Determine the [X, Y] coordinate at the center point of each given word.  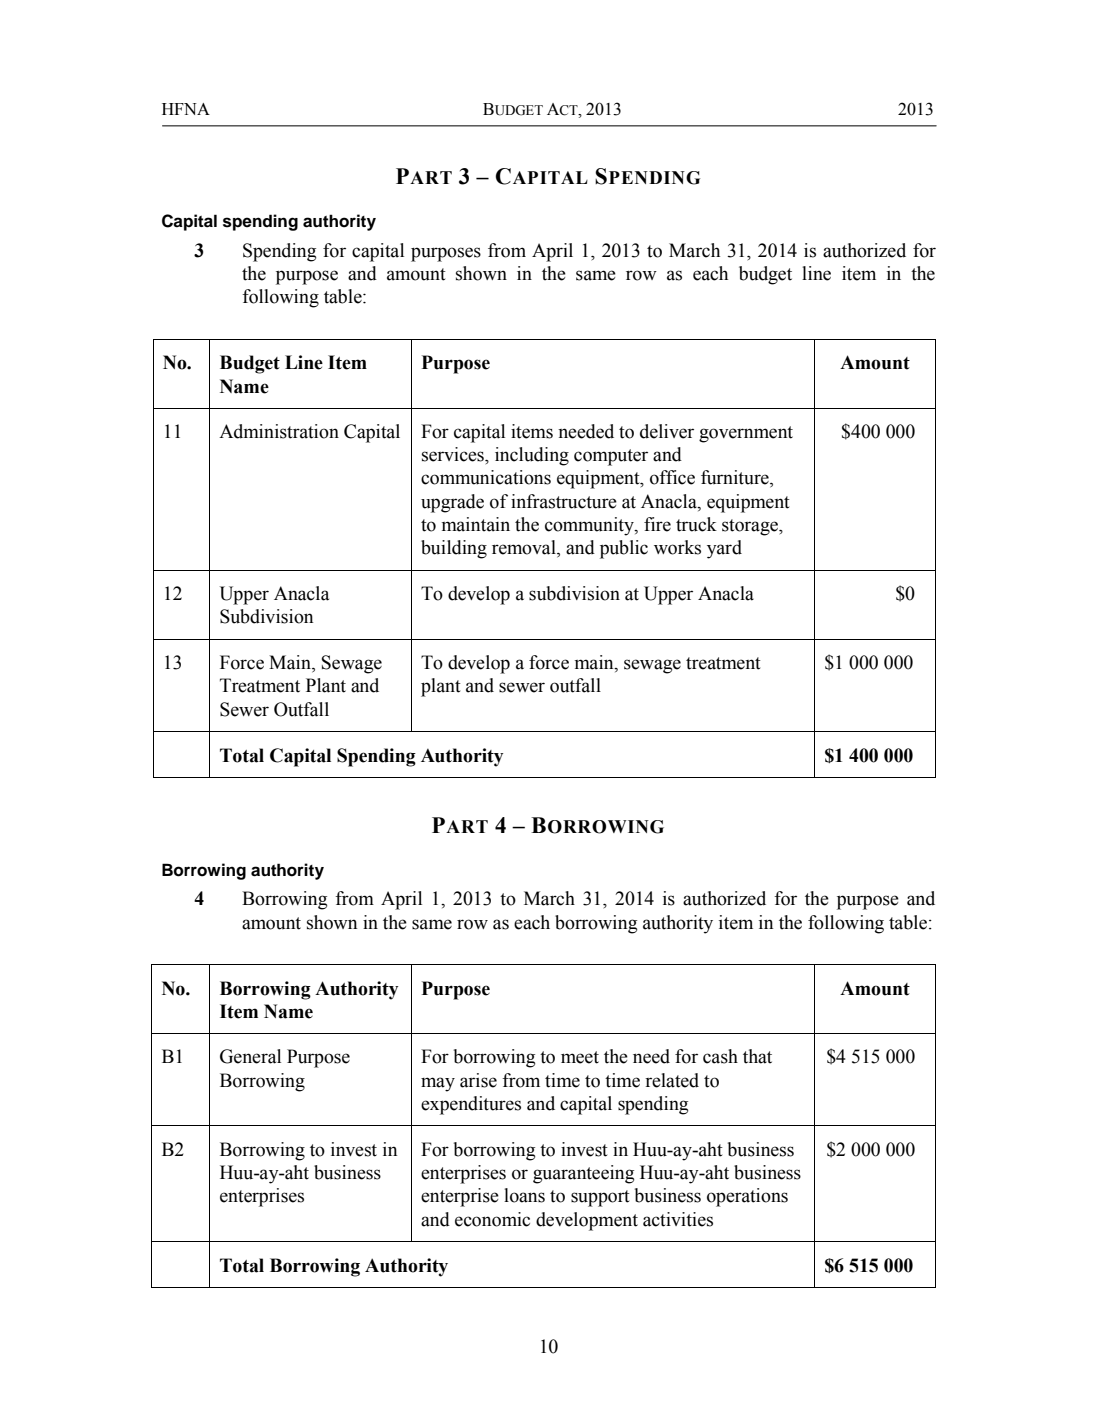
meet [580, 1057]
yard [724, 549]
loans [524, 1195]
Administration [279, 431]
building [454, 549]
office [672, 477]
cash [720, 1056]
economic [492, 1219]
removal [525, 548]
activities [678, 1219]
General [250, 1056]
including [532, 456]
